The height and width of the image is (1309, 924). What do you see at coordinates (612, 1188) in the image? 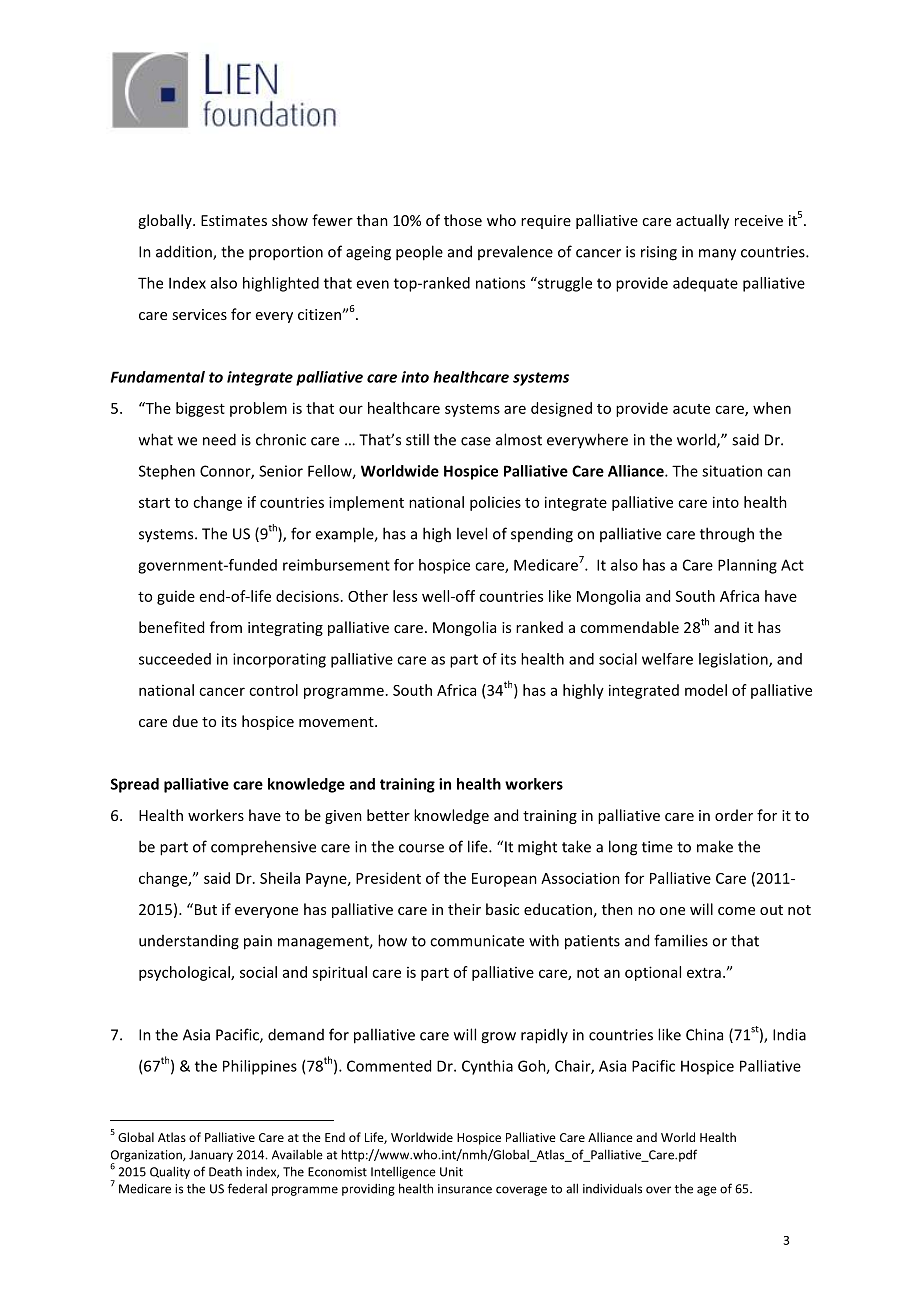
I see `individuals` at bounding box center [612, 1188].
